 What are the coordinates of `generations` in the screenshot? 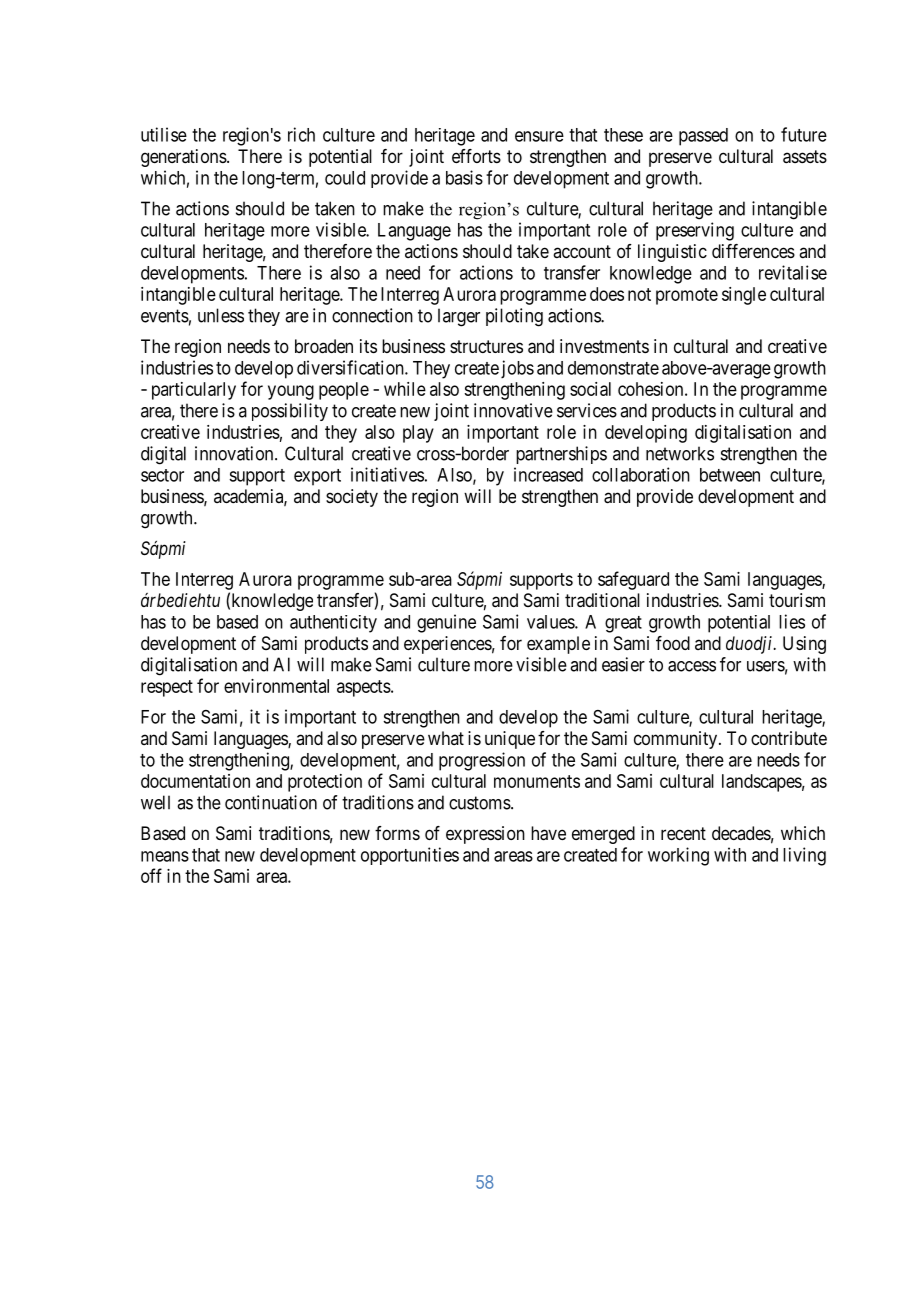 It's located at (184, 158).
